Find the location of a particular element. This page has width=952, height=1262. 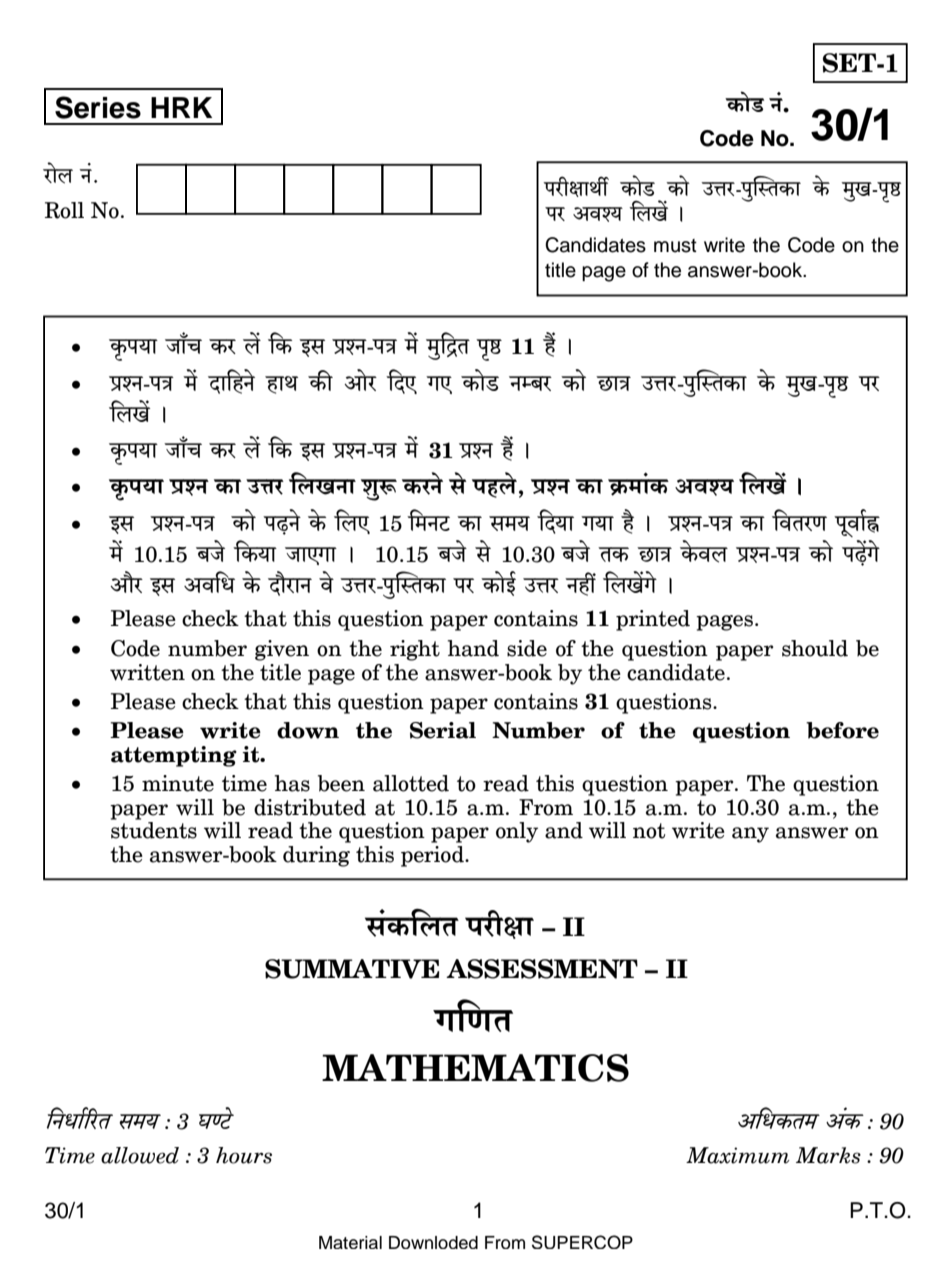

SUMMATIVE is located at coordinates (352, 969).
